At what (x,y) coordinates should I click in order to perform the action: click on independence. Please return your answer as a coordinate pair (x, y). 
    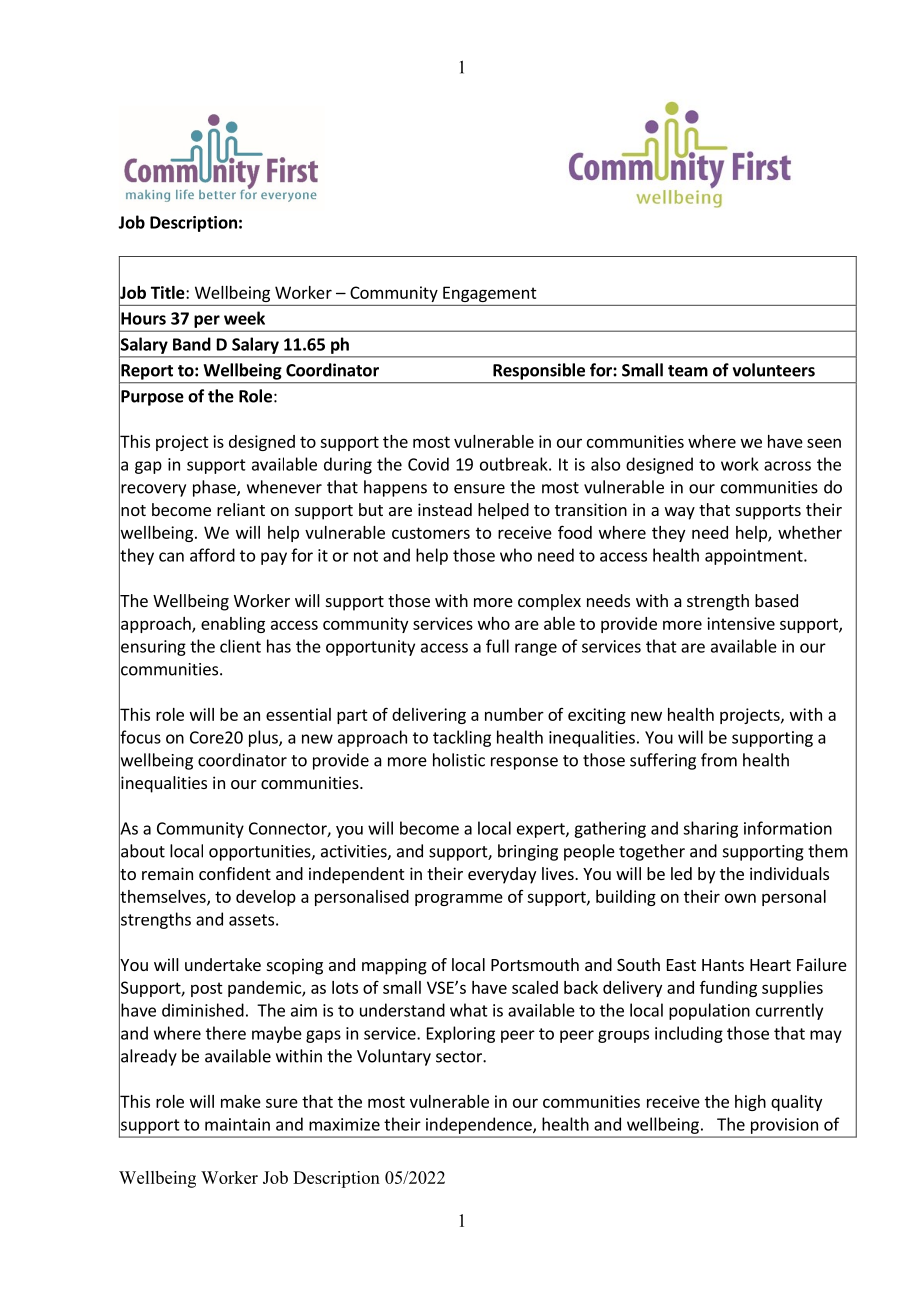
    Looking at the image, I should click on (480, 1125).
